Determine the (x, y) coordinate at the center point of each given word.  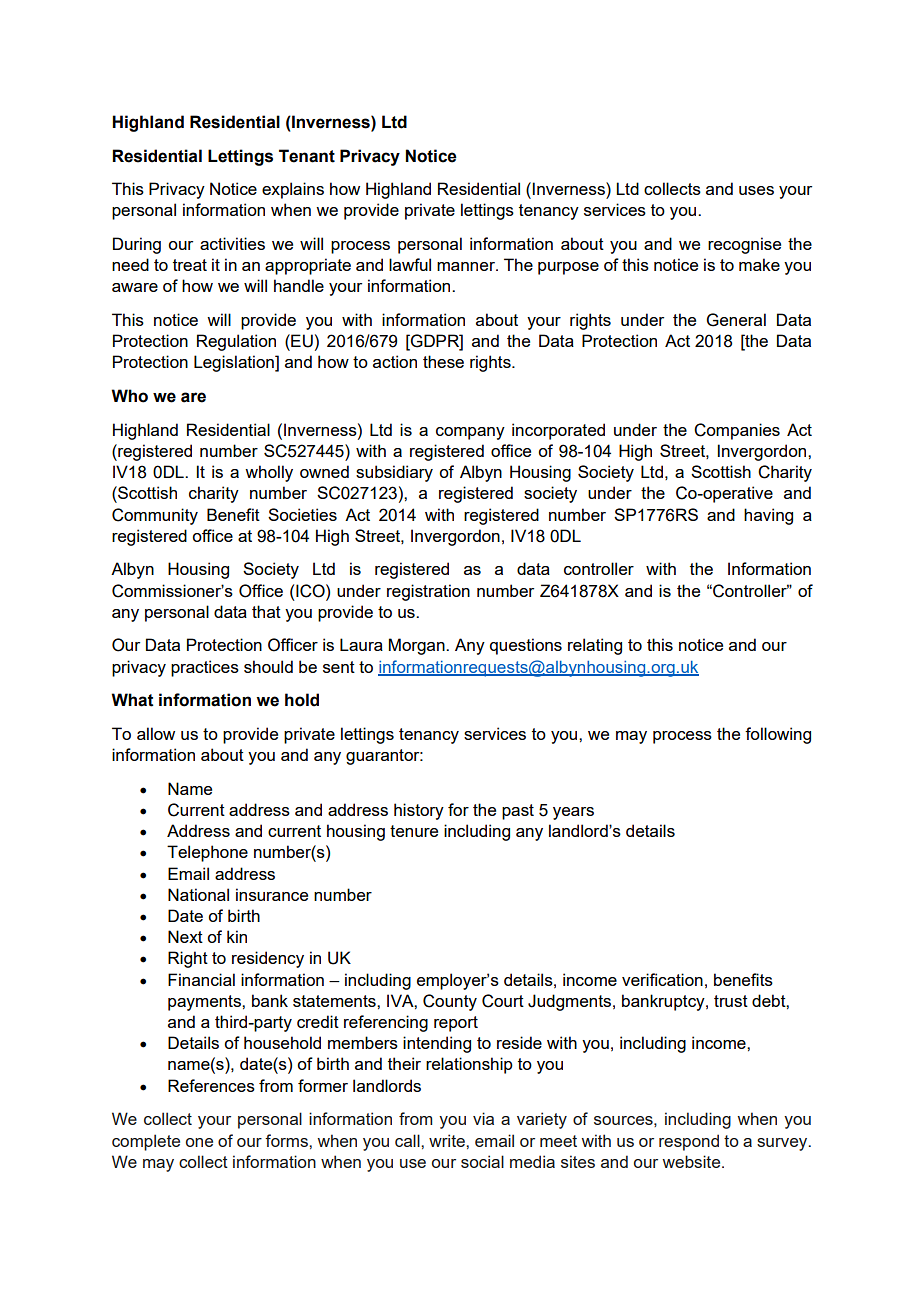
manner (467, 266)
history (419, 811)
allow (156, 733)
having (768, 516)
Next (185, 936)
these (443, 361)
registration (428, 592)
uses (756, 190)
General (736, 320)
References (211, 1085)
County (450, 1002)
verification (662, 979)
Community (155, 516)
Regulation (236, 342)
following (778, 735)
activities (232, 243)
